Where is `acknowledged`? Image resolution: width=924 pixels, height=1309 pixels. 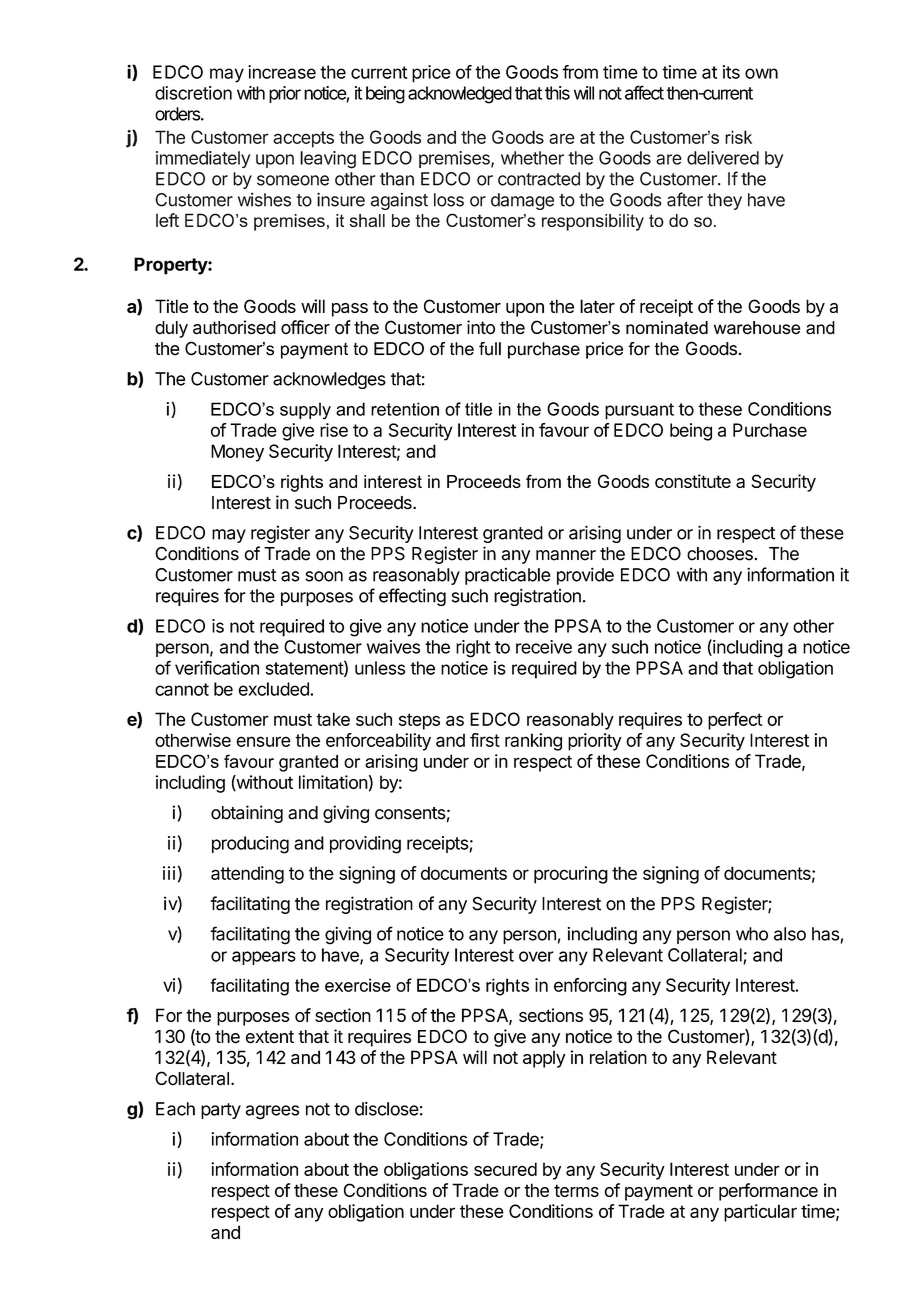
acknowledged is located at coordinates (460, 95).
